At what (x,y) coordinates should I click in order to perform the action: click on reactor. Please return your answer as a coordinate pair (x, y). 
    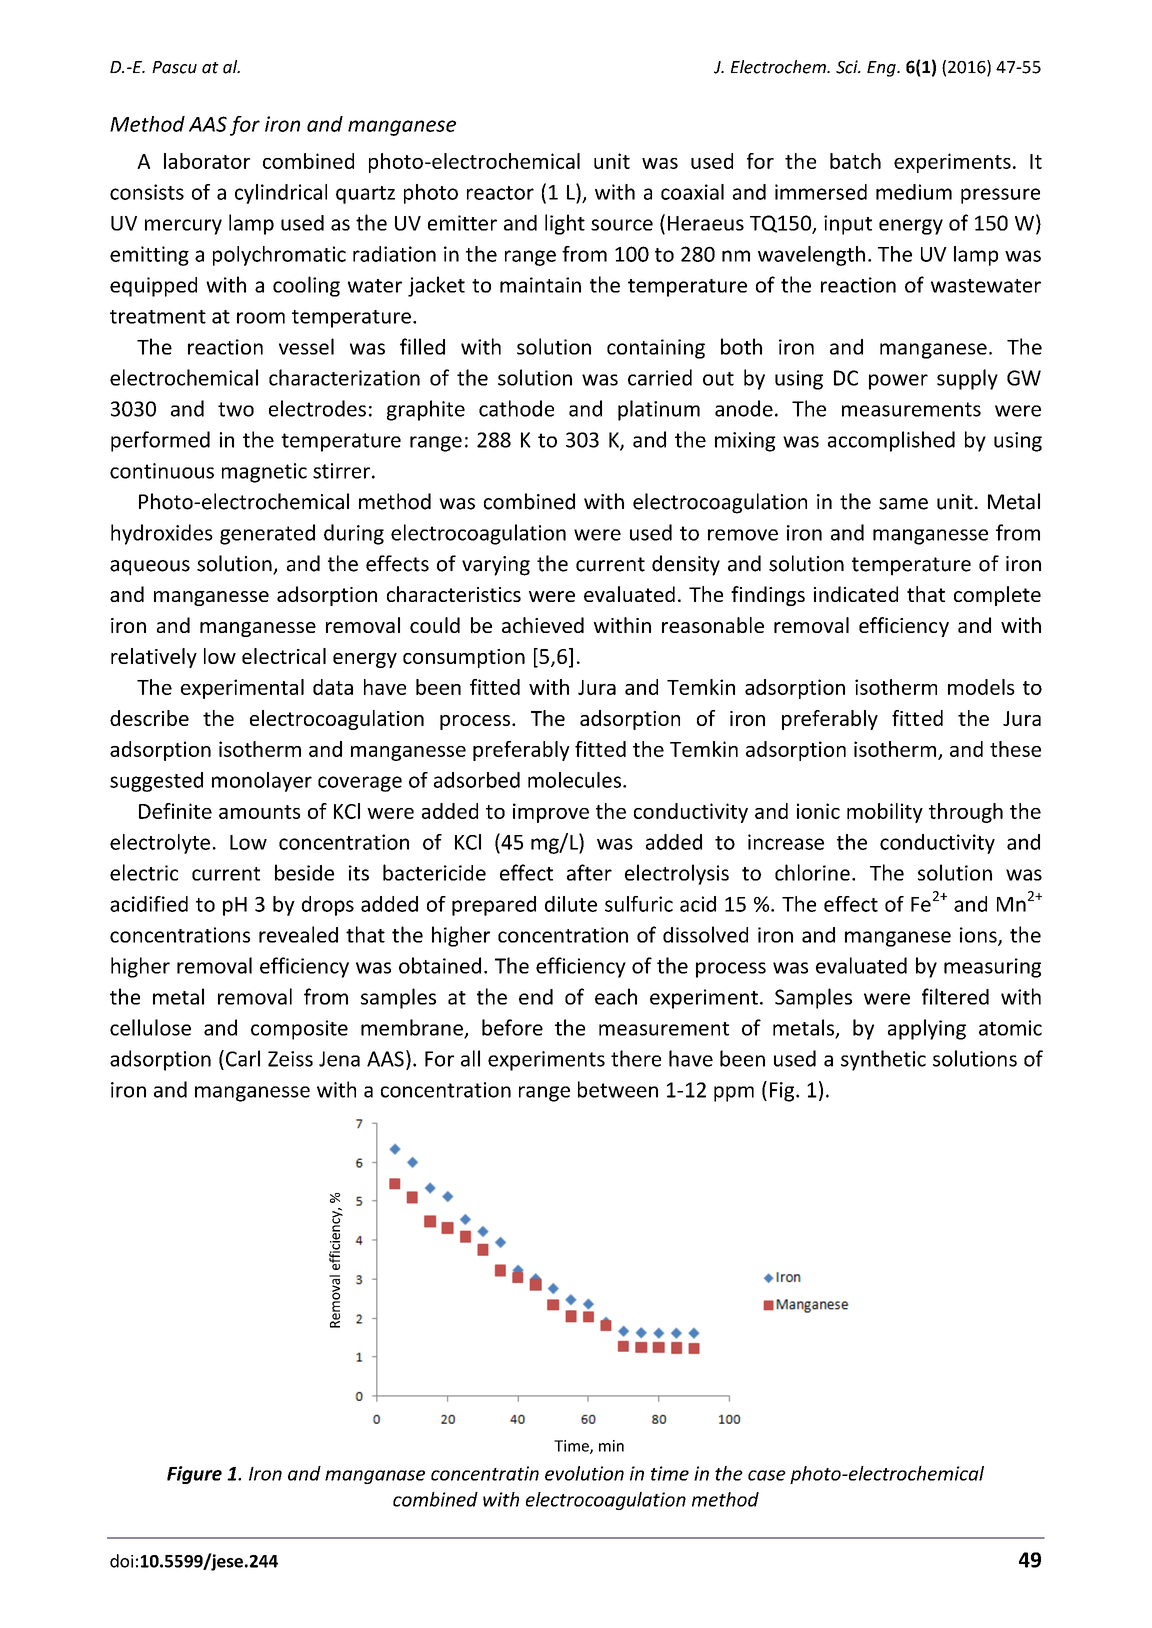
    Looking at the image, I should click on (500, 193).
